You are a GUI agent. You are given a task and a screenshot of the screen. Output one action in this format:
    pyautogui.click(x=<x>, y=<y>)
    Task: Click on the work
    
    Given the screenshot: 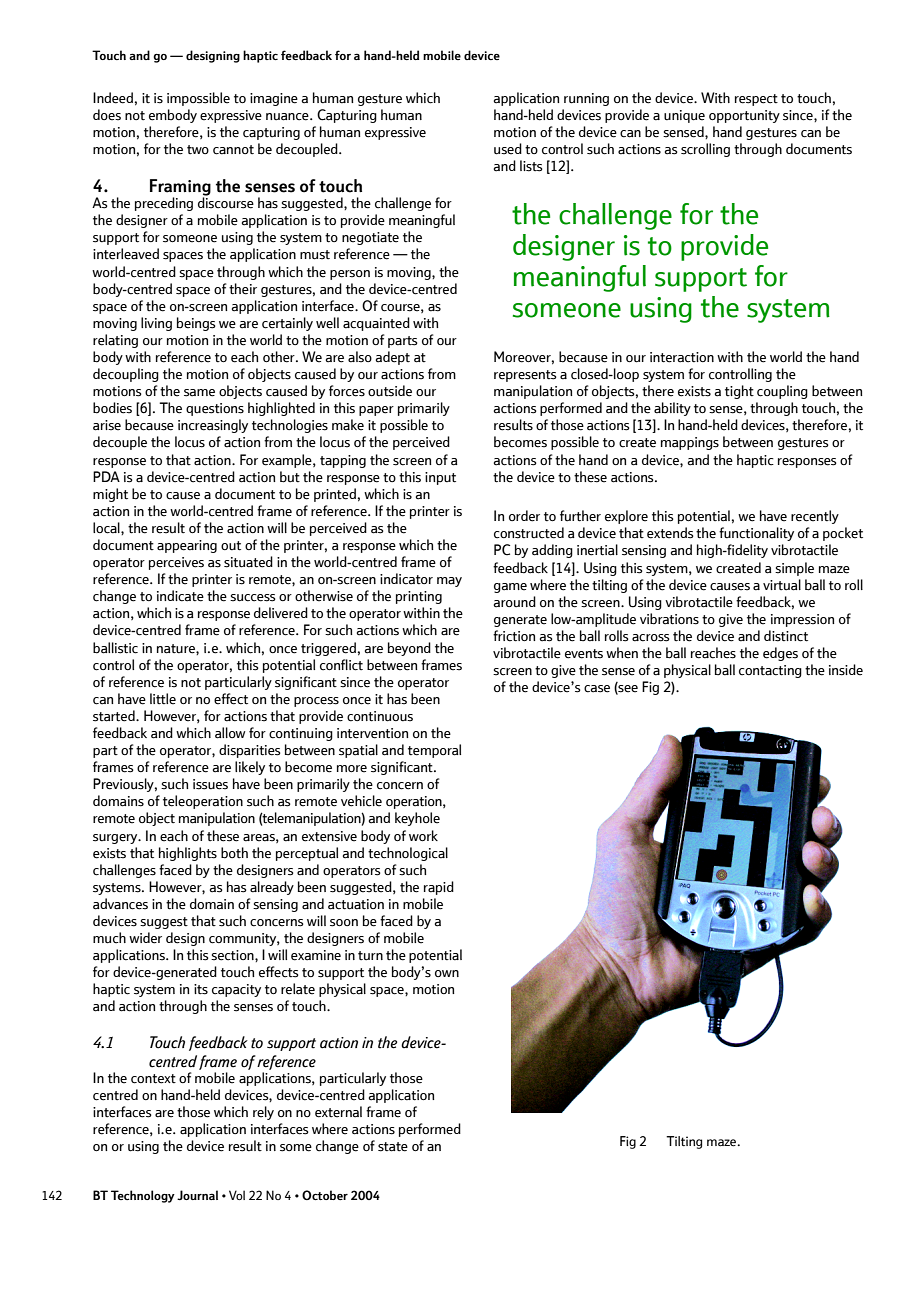 What is the action you would take?
    pyautogui.click(x=423, y=835)
